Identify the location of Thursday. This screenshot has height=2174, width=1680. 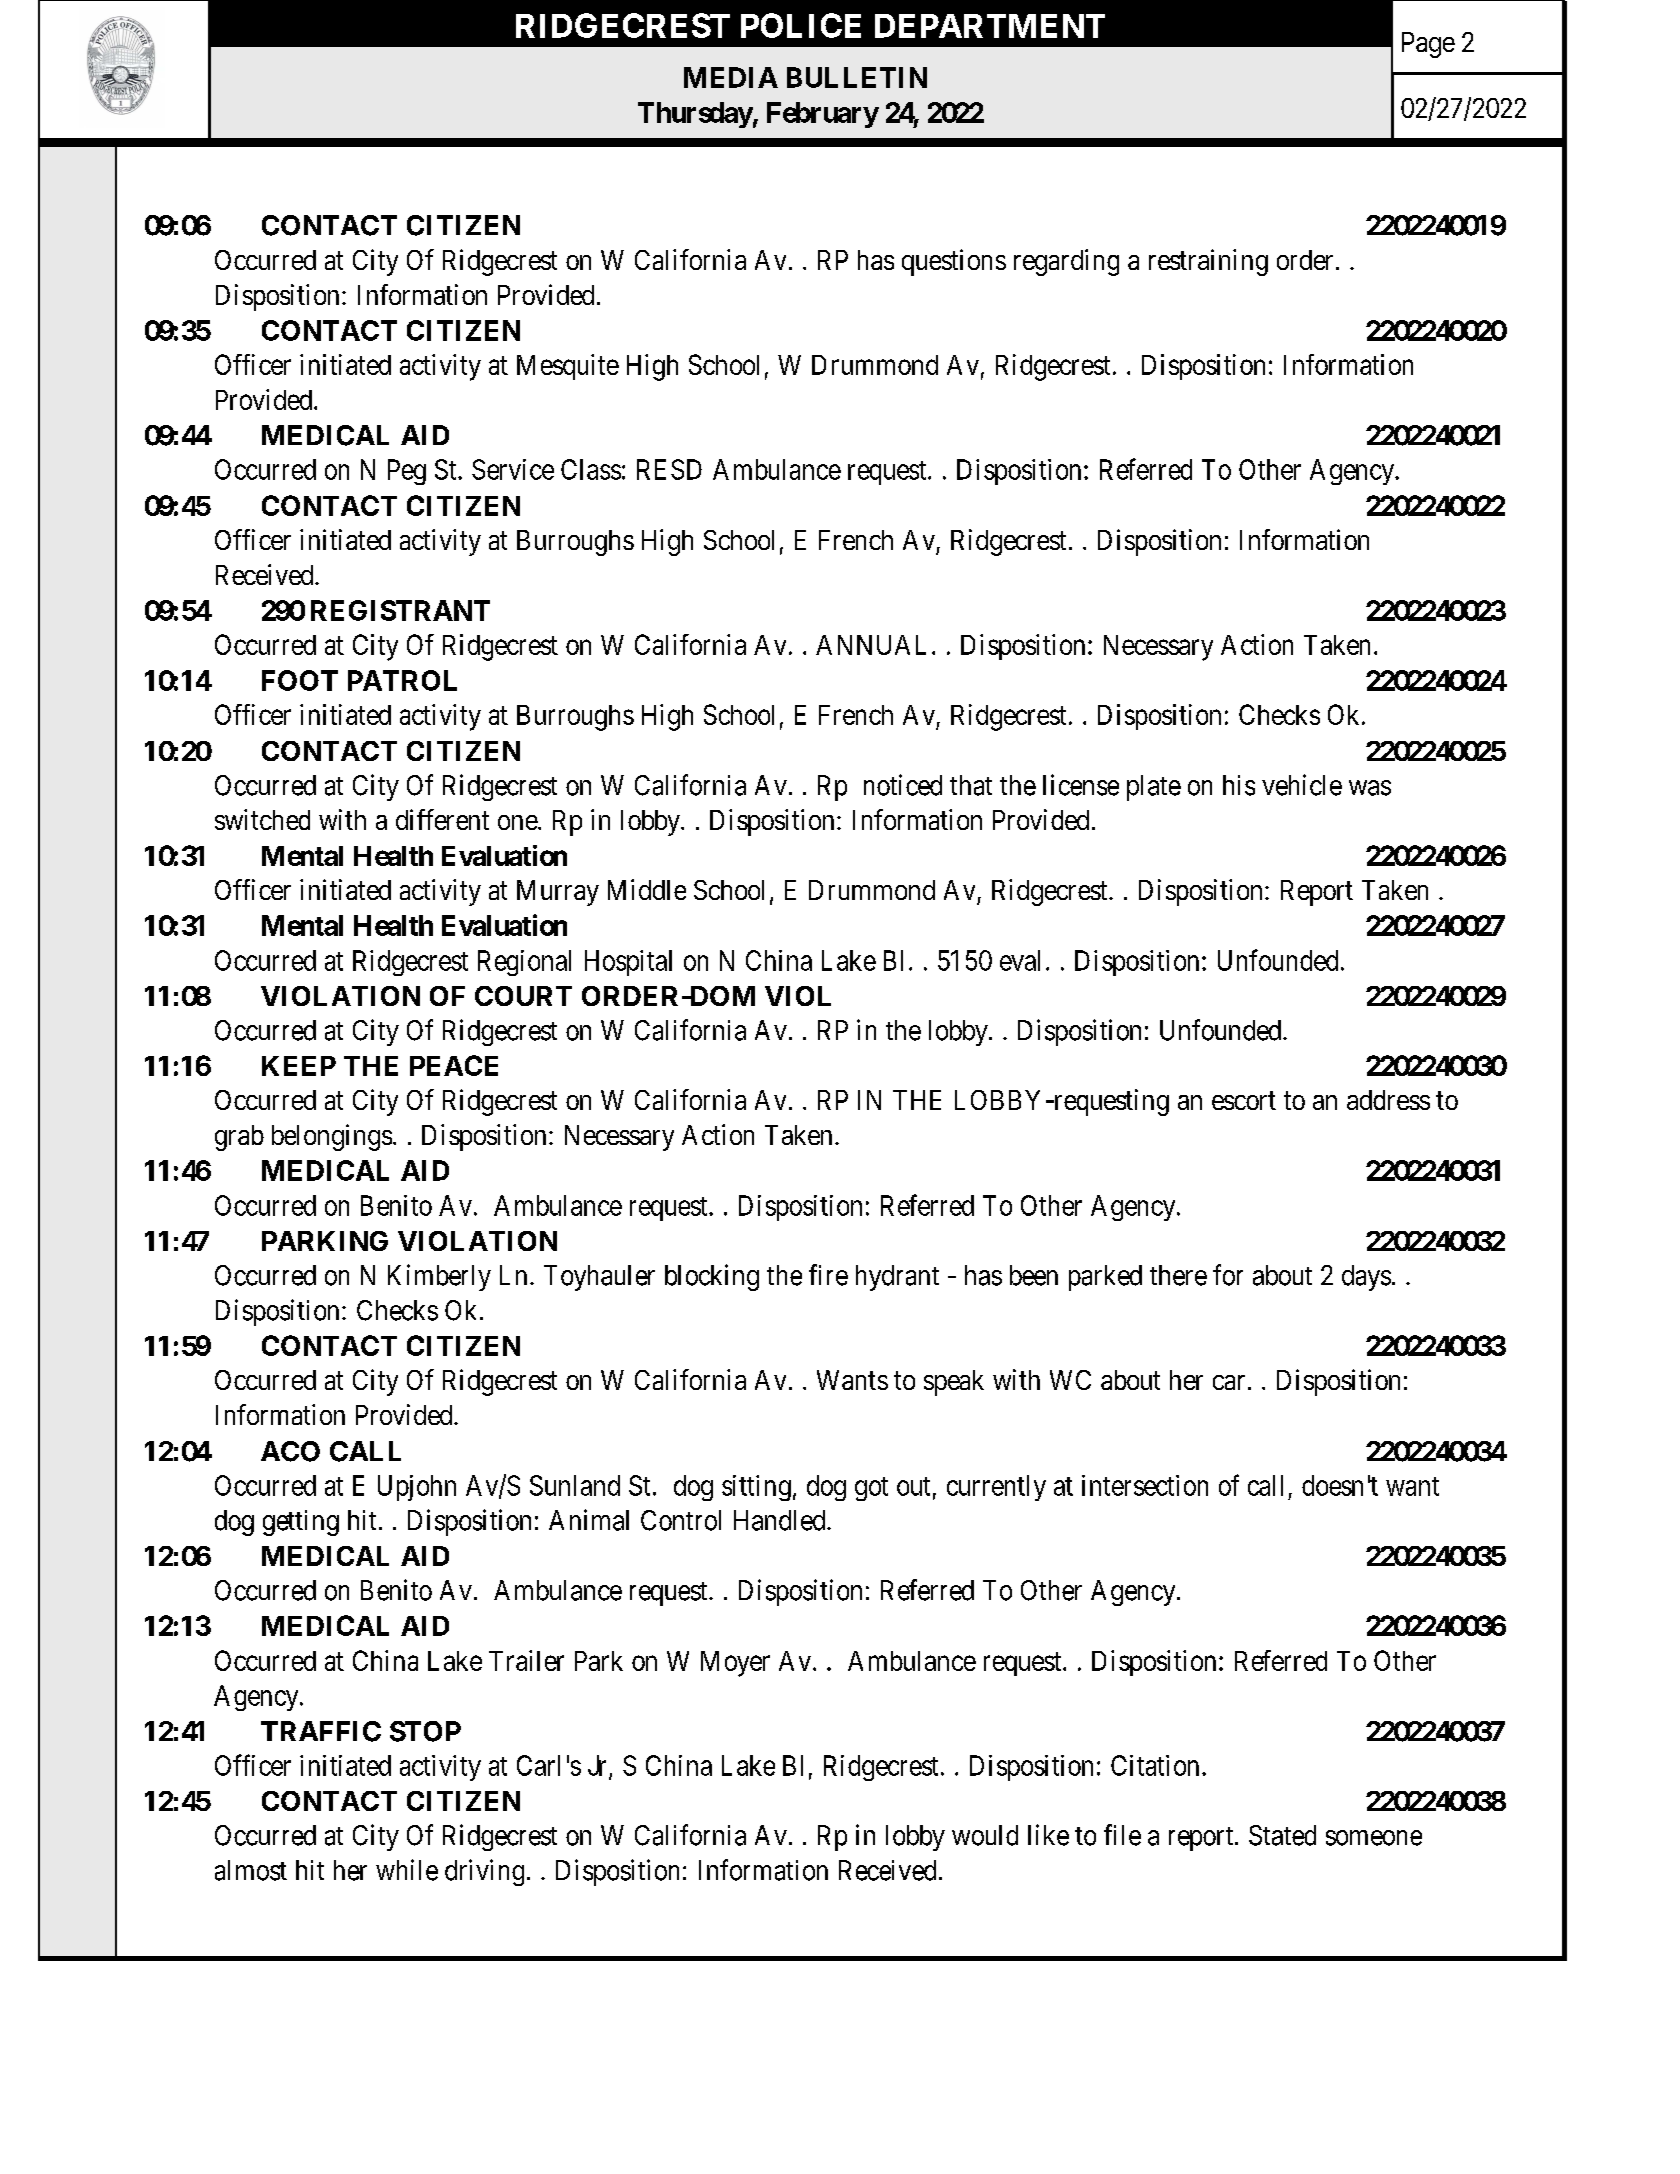
(695, 115).
